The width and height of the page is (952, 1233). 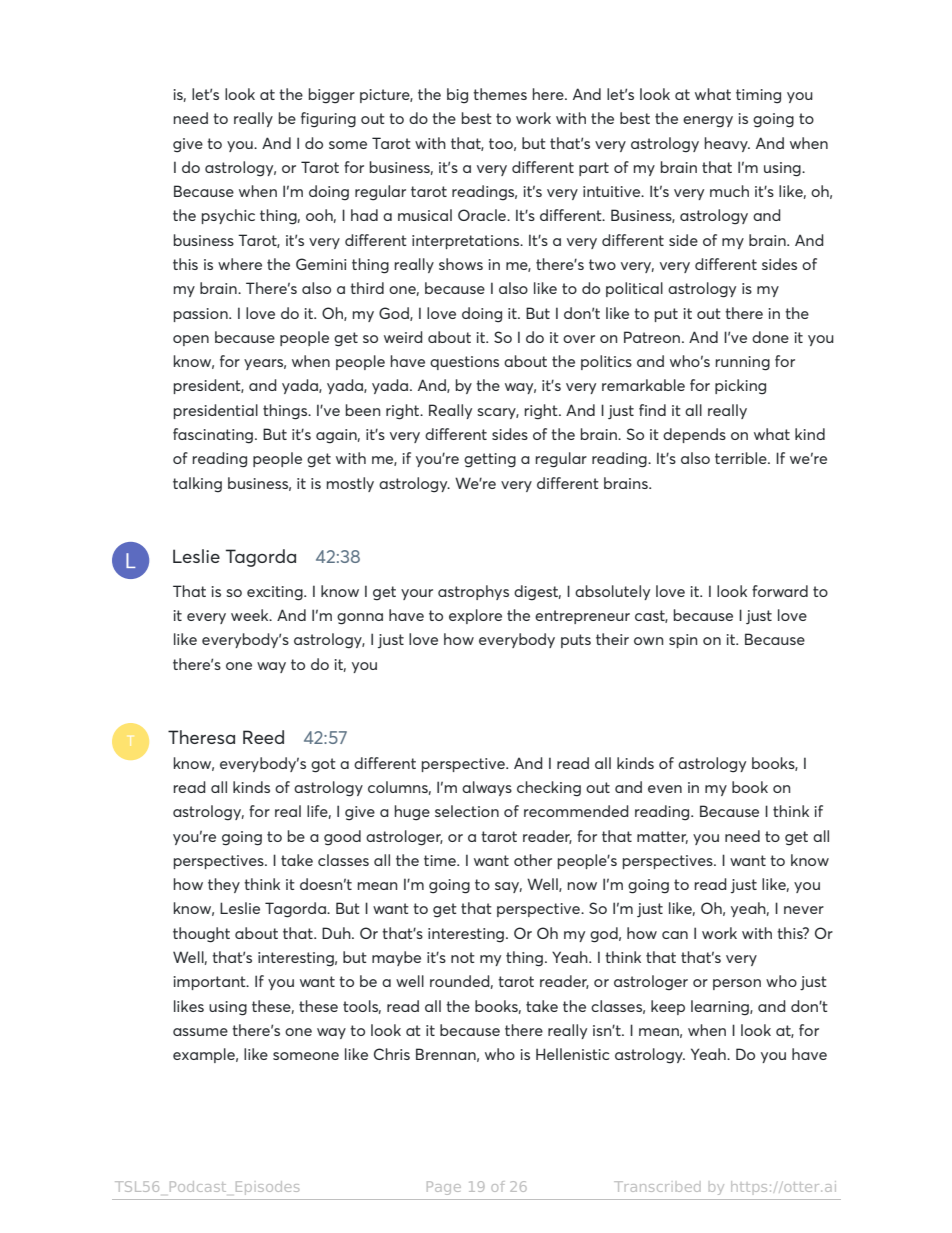 What do you see at coordinates (464, 363) in the page?
I see `questions` at bounding box center [464, 363].
